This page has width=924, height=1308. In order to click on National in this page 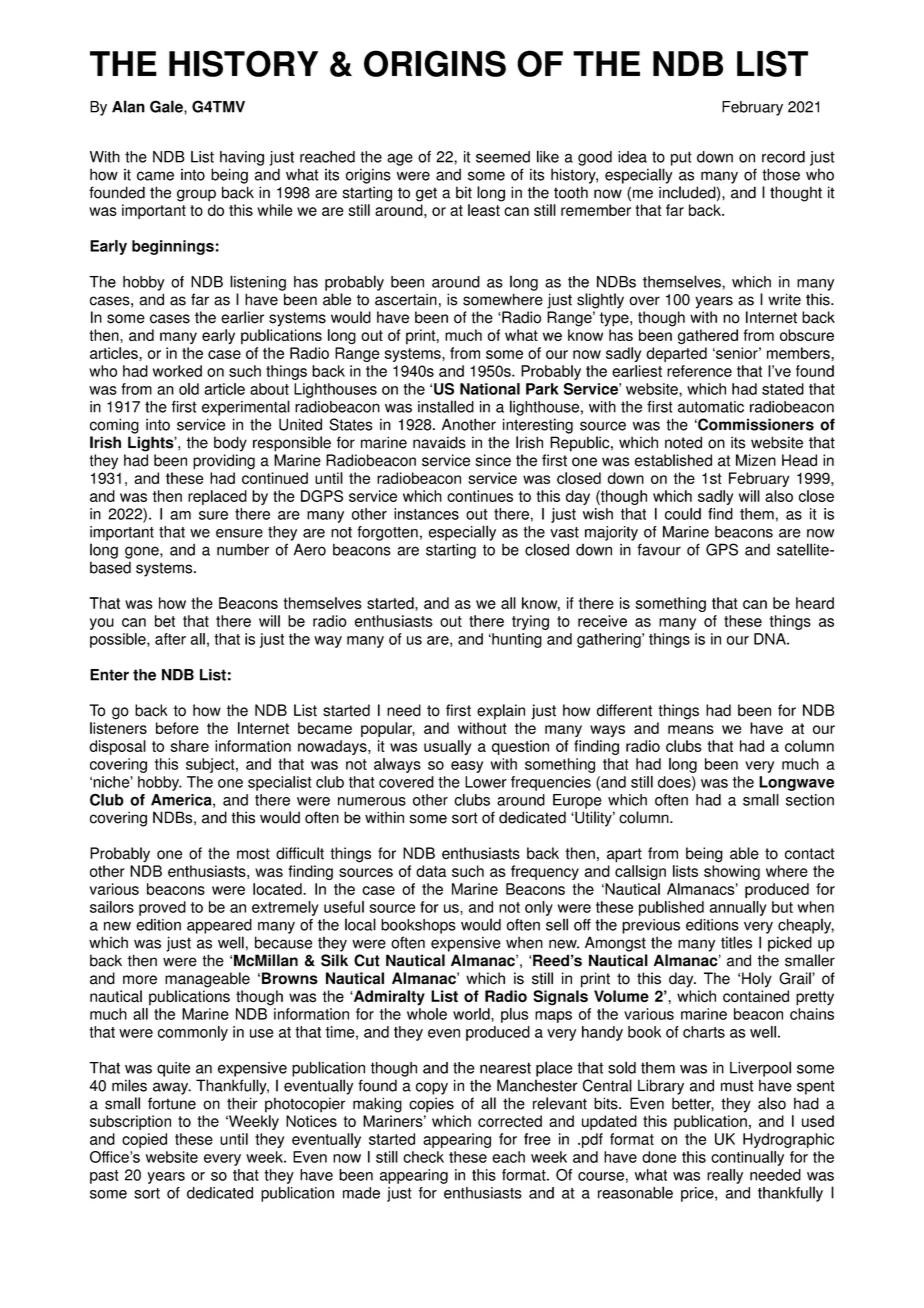, I will do `click(490, 389)`.
